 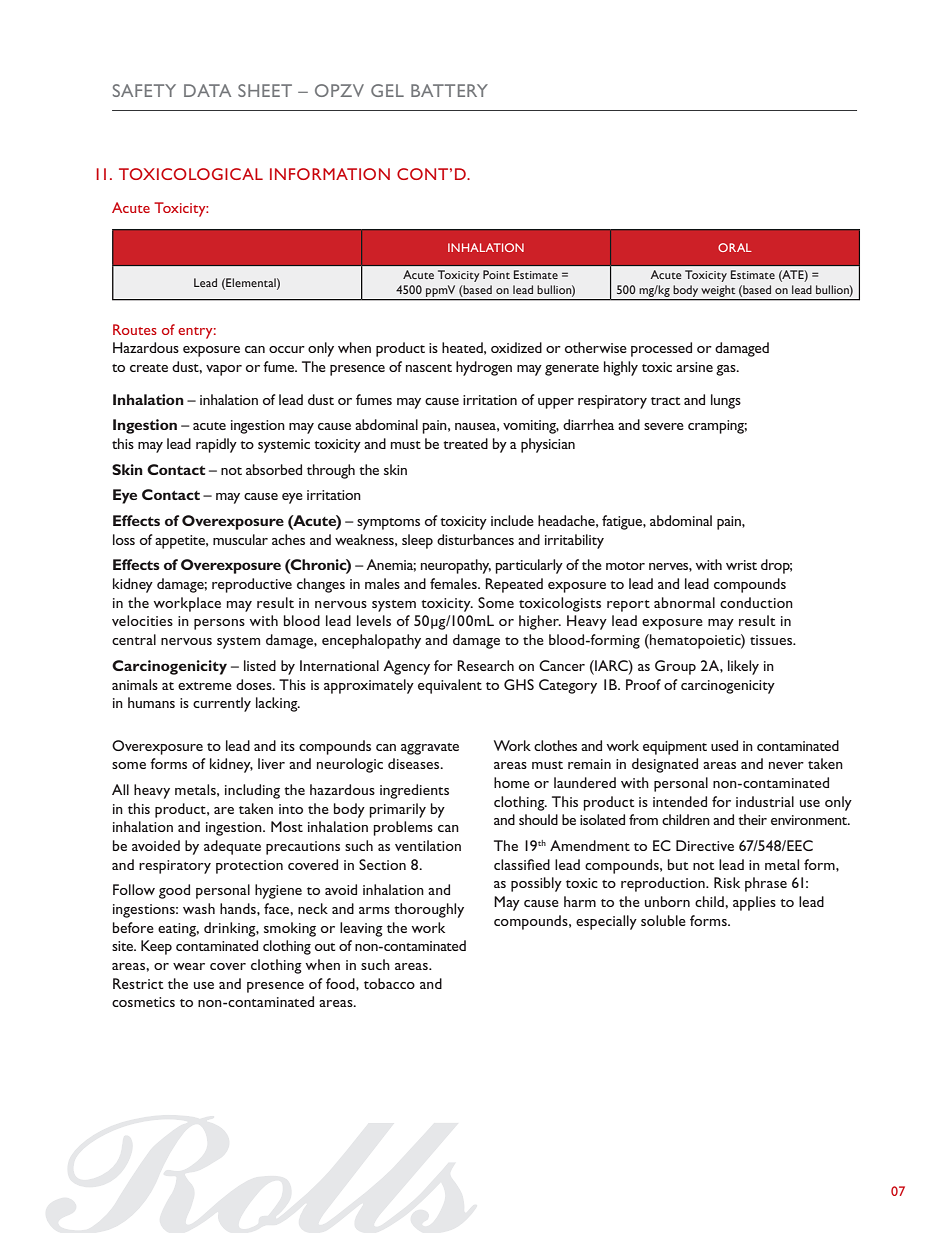 I want to click on Routes, so click(x=135, y=329).
